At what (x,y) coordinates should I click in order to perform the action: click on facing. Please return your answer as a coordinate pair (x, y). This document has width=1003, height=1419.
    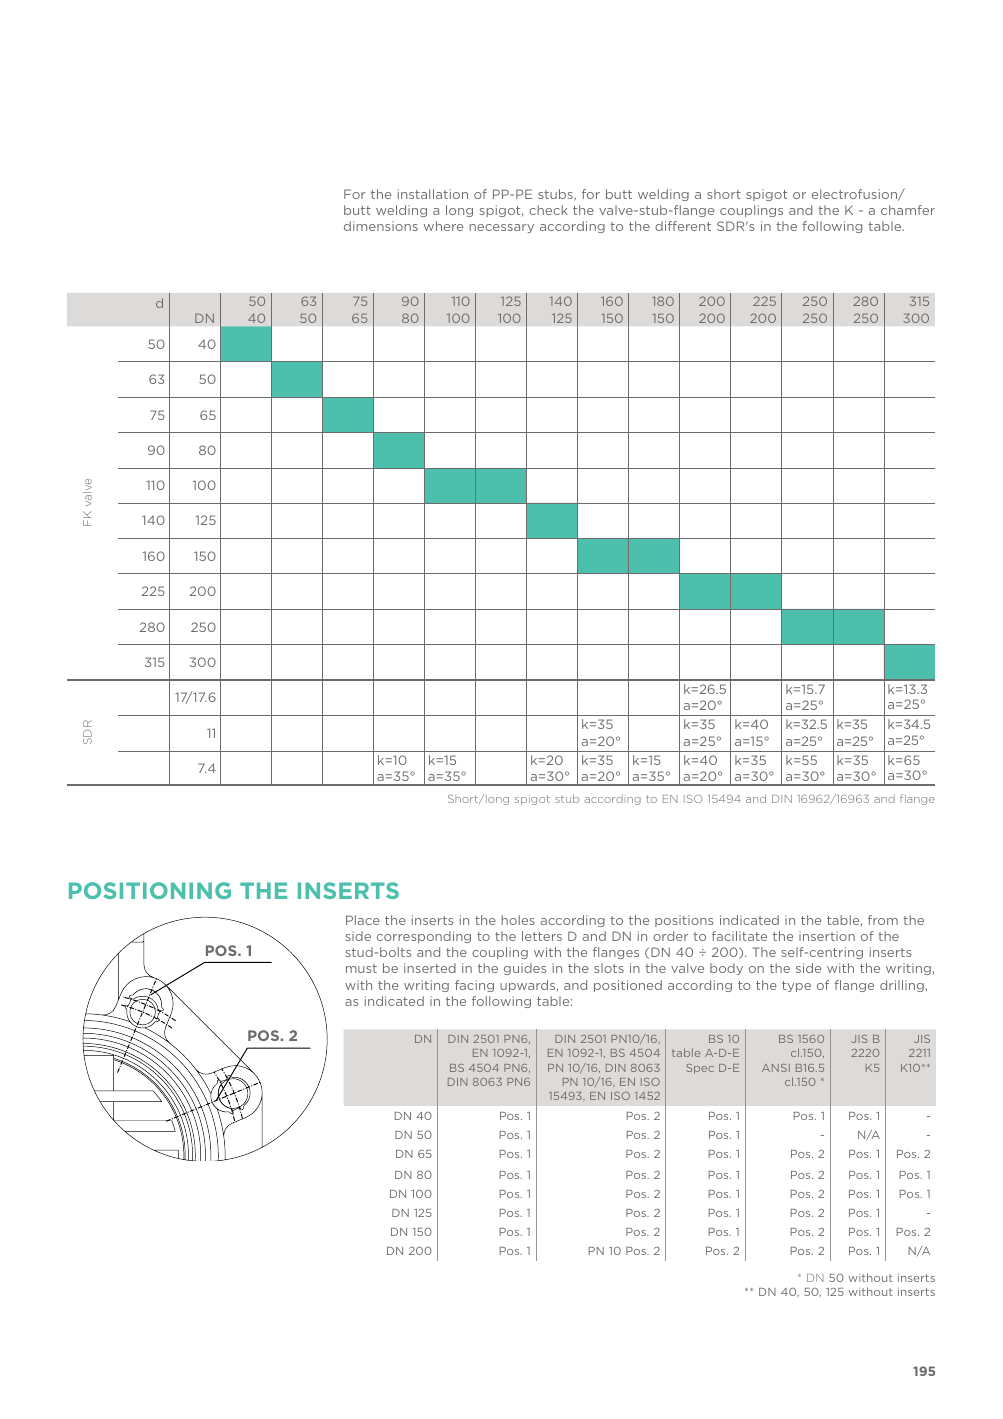
    Looking at the image, I should click on (474, 986).
